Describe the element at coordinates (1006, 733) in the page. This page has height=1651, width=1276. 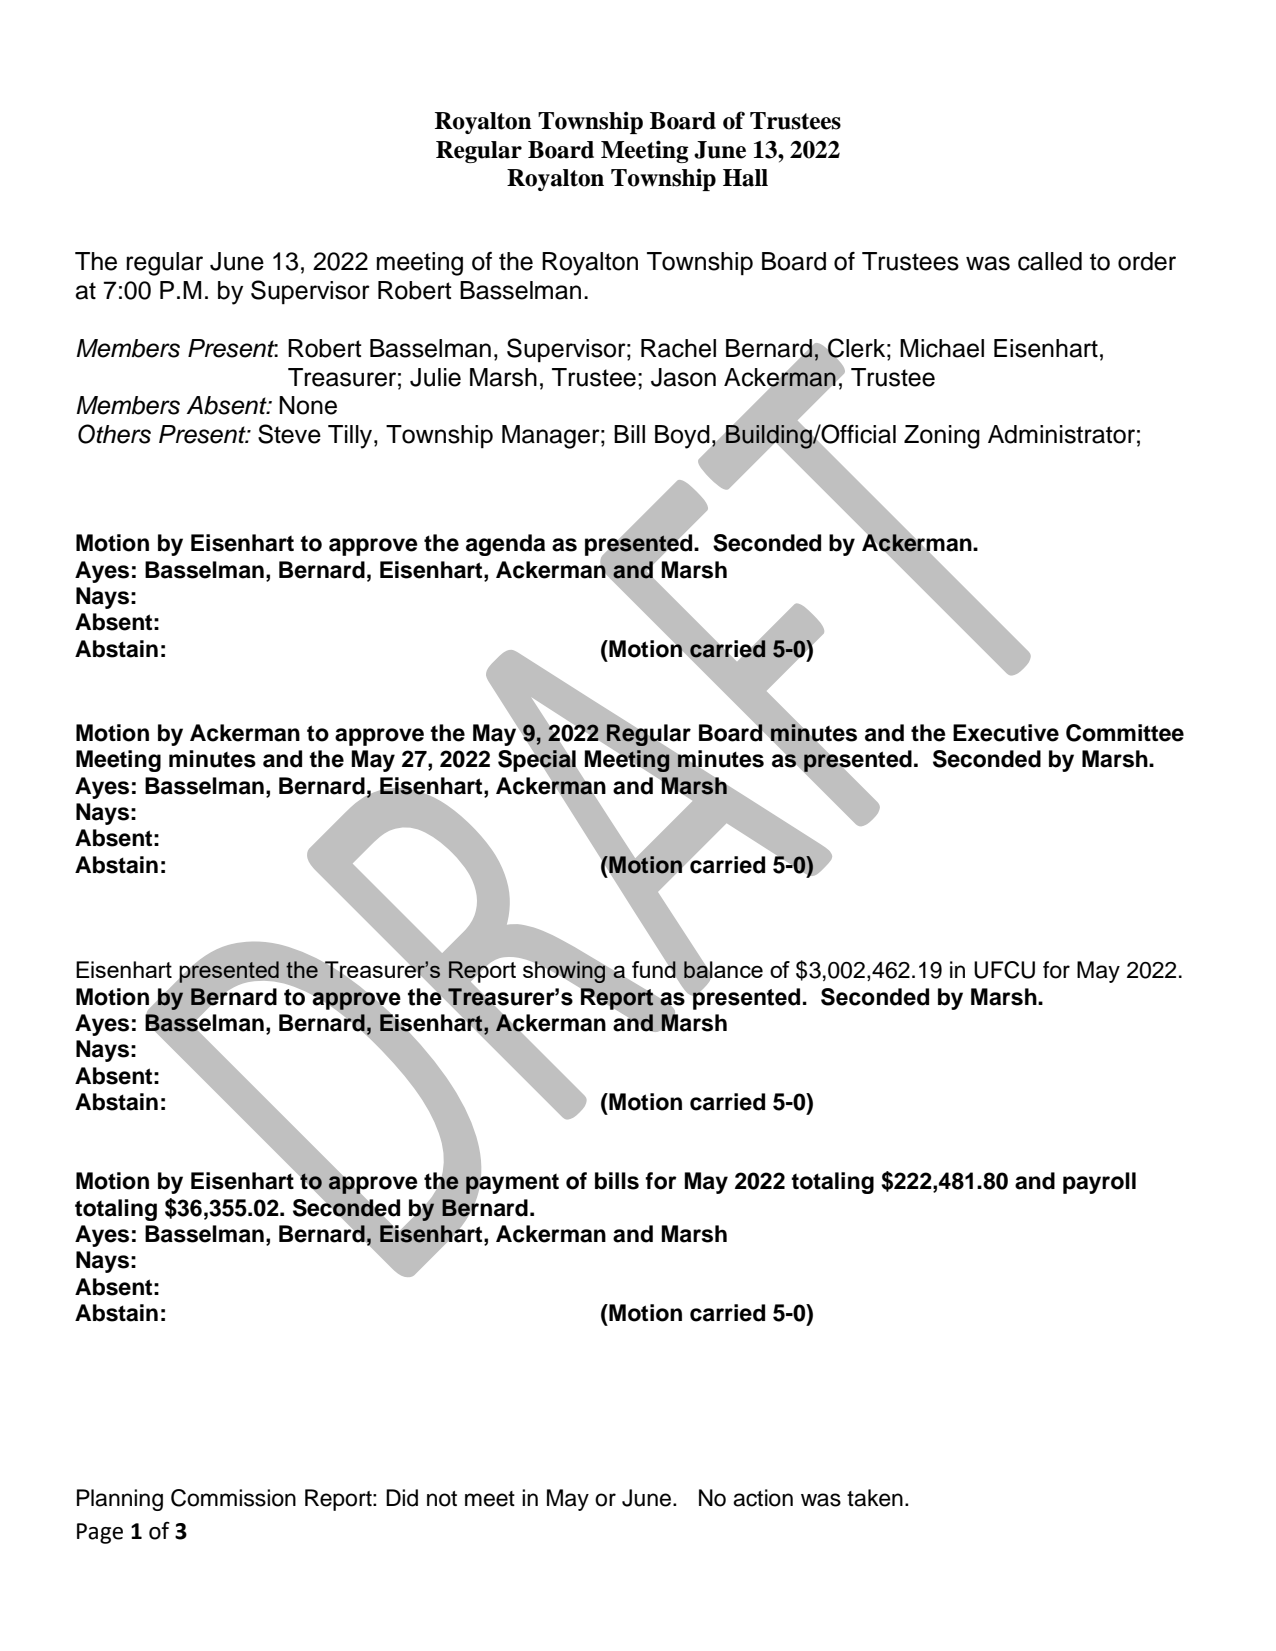
I see `Executive` at that location.
